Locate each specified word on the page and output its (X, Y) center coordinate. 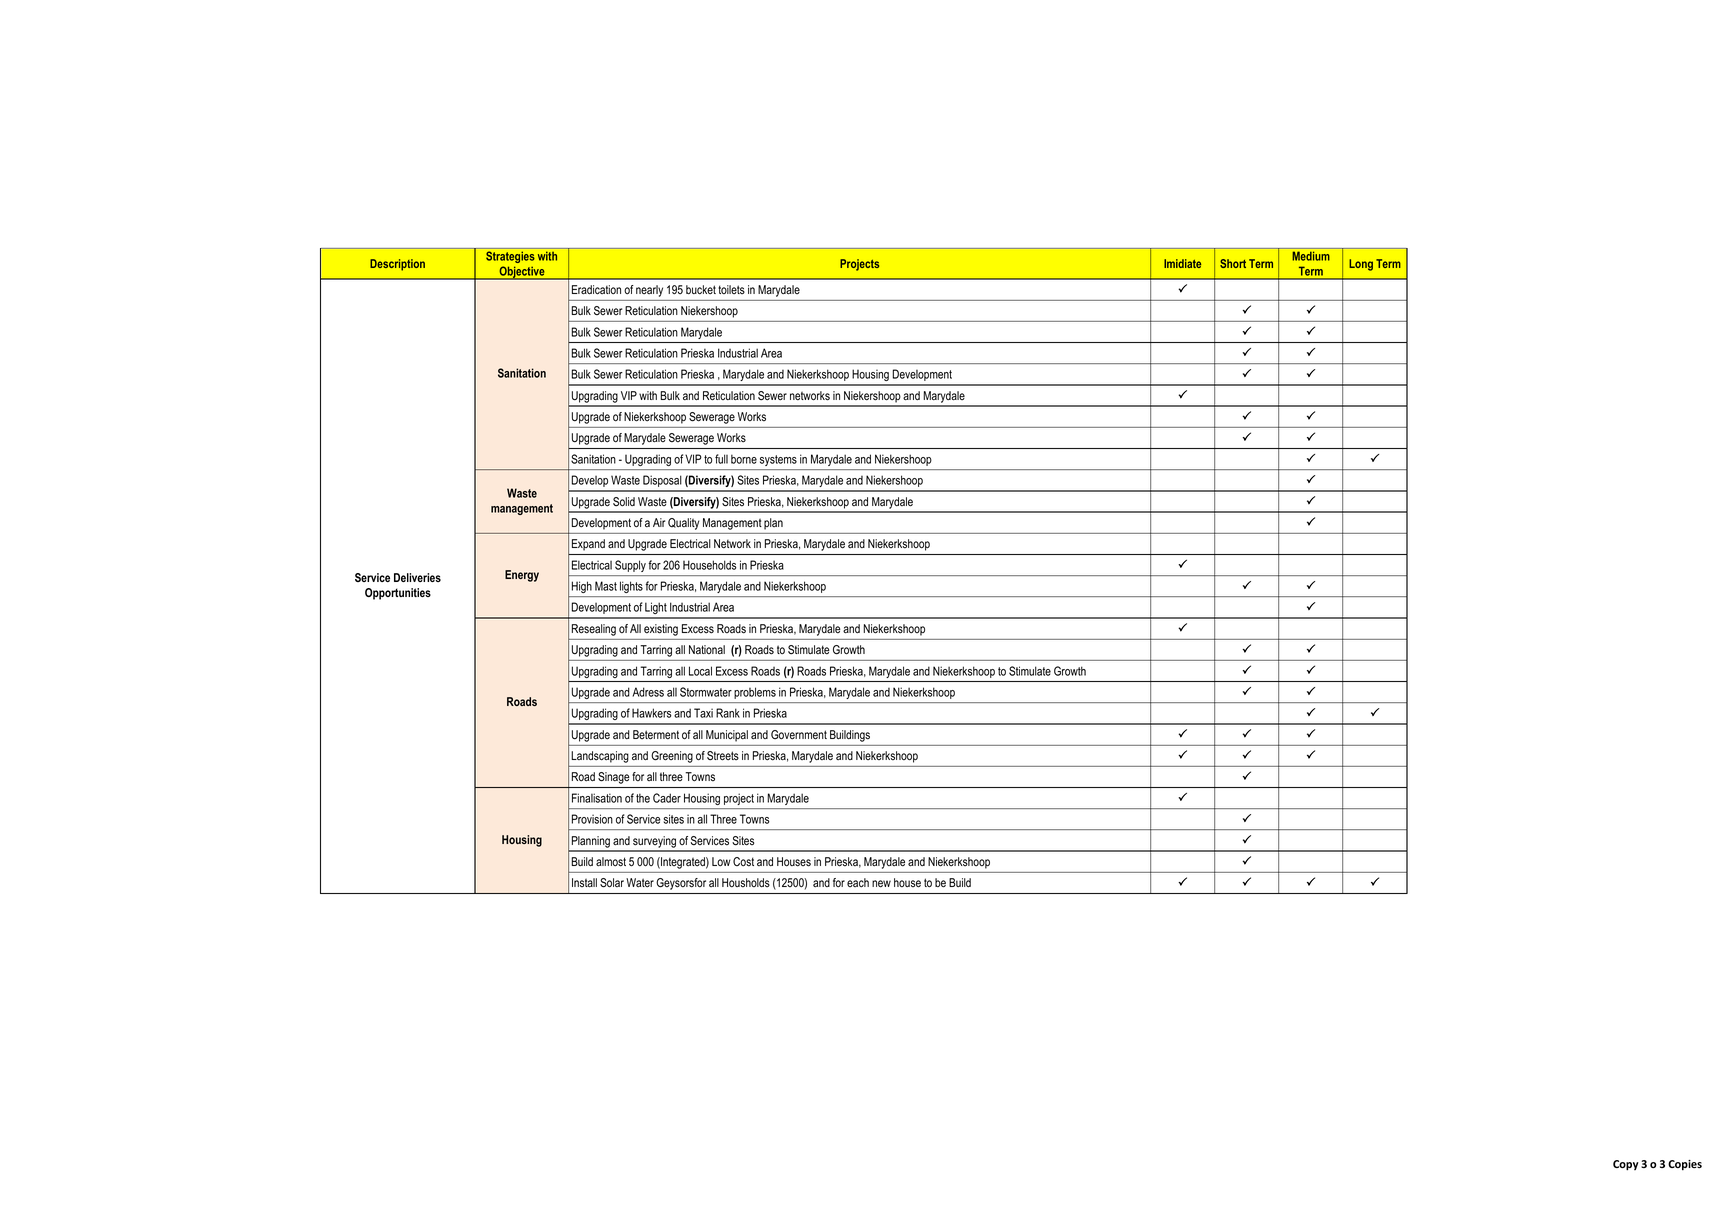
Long (1361, 265)
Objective (522, 273)
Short (1233, 263)
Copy (1626, 1165)
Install (584, 883)
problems (755, 693)
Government (799, 735)
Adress (648, 692)
